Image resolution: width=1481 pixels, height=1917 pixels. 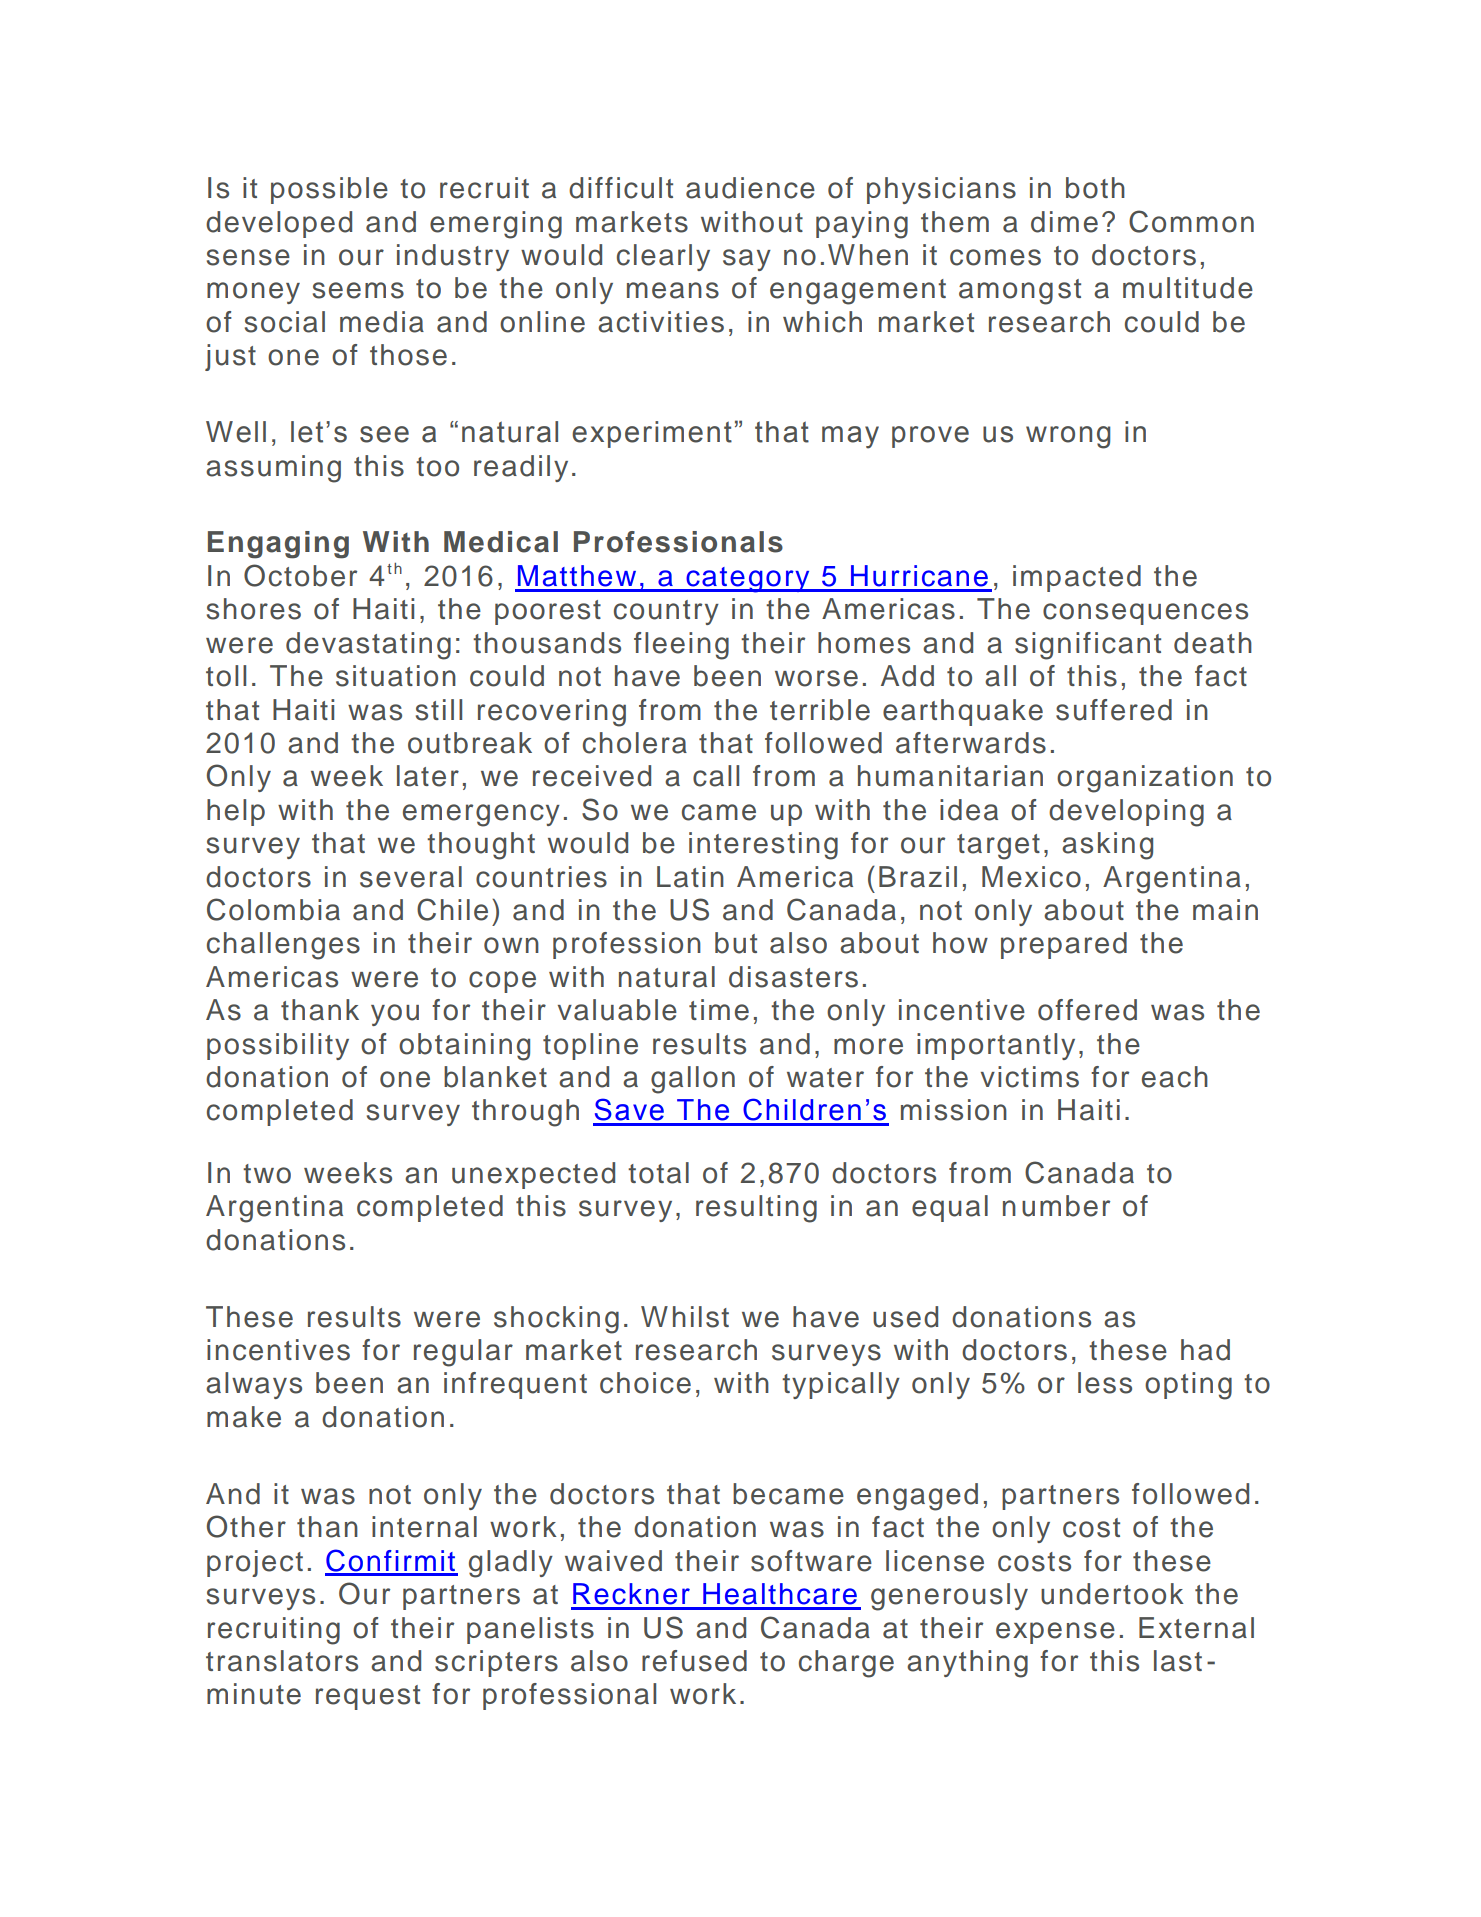 What do you see at coordinates (658, 1173) in the image?
I see `total` at bounding box center [658, 1173].
